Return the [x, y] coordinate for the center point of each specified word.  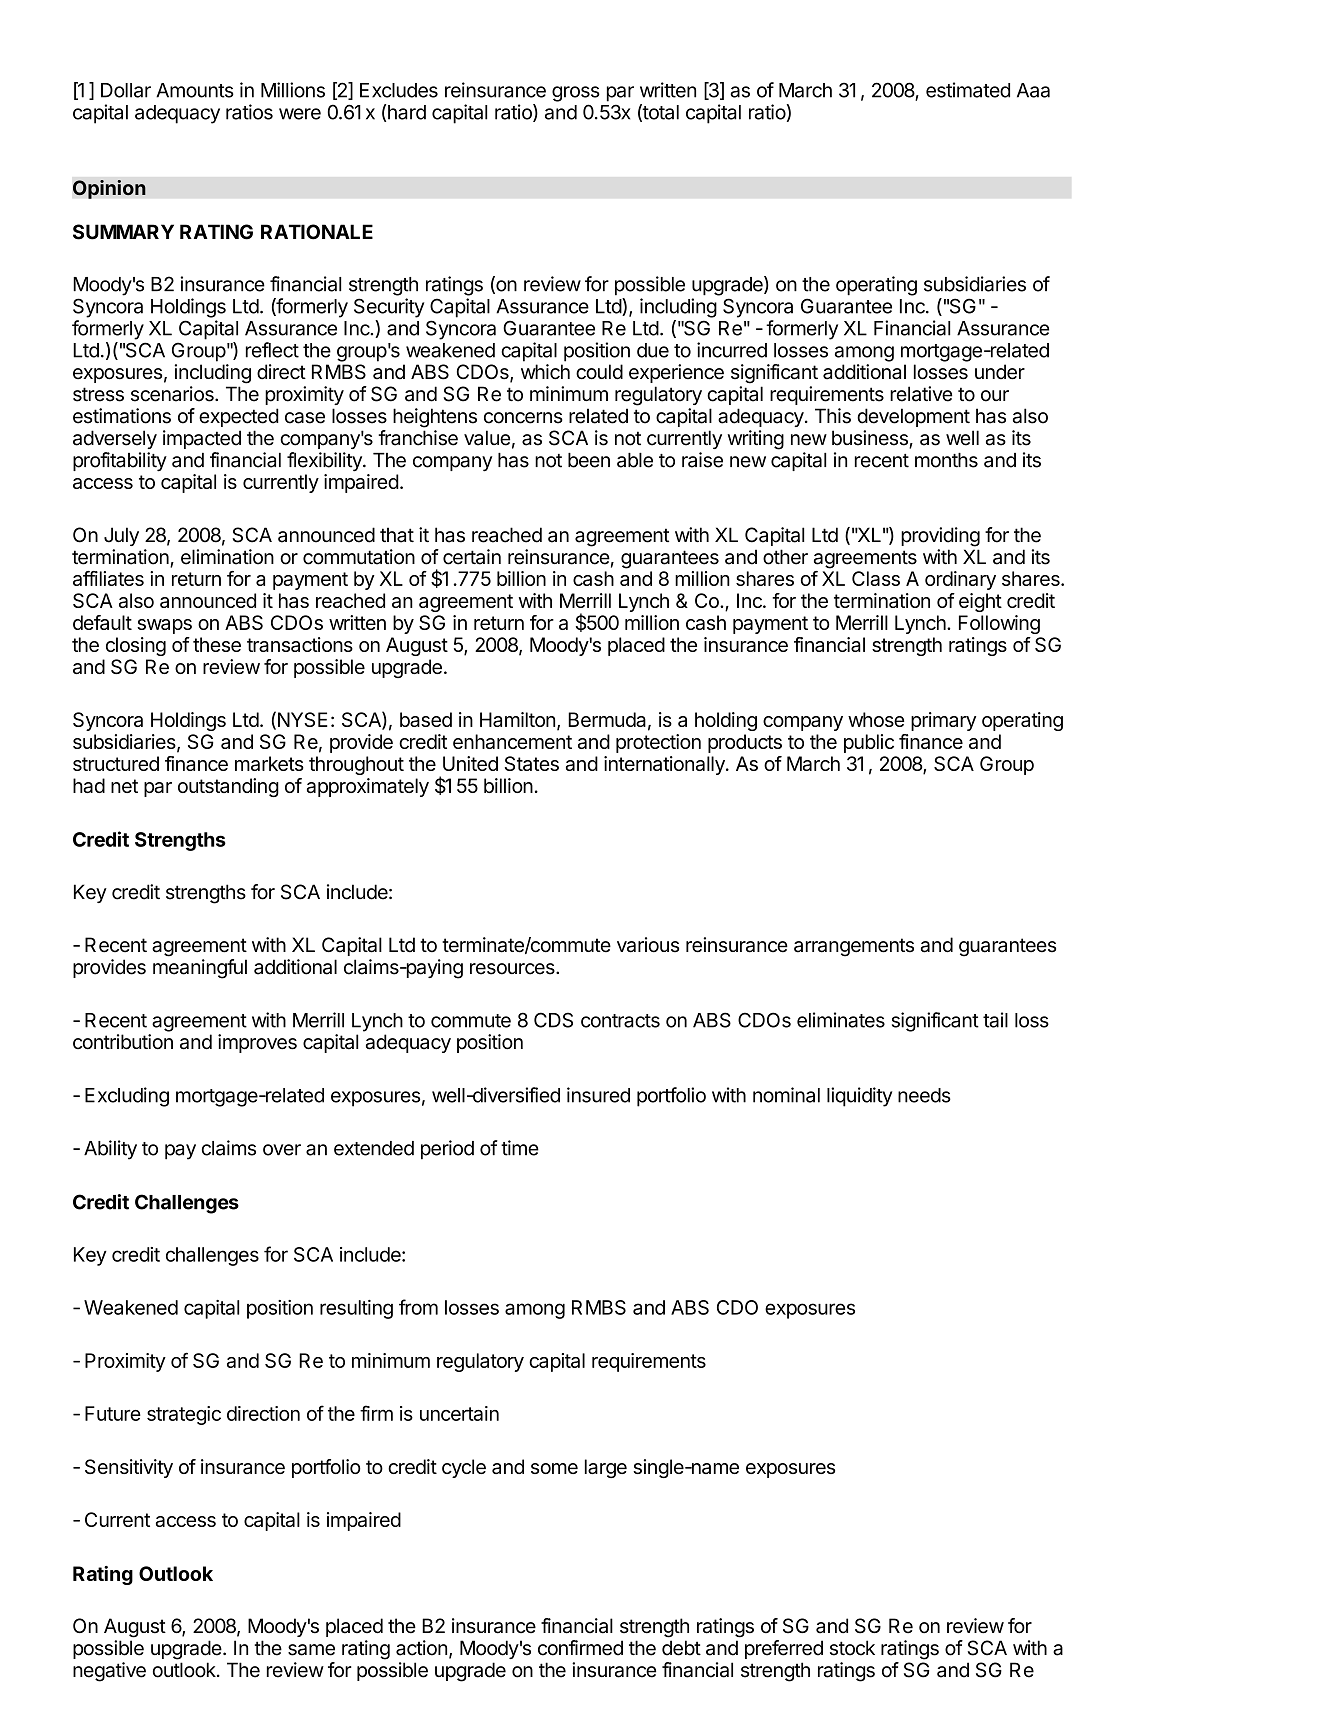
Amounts [195, 90]
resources [513, 969]
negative [109, 1672]
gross [576, 94]
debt [681, 1648]
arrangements [854, 947]
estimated [968, 90]
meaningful [200, 969]
